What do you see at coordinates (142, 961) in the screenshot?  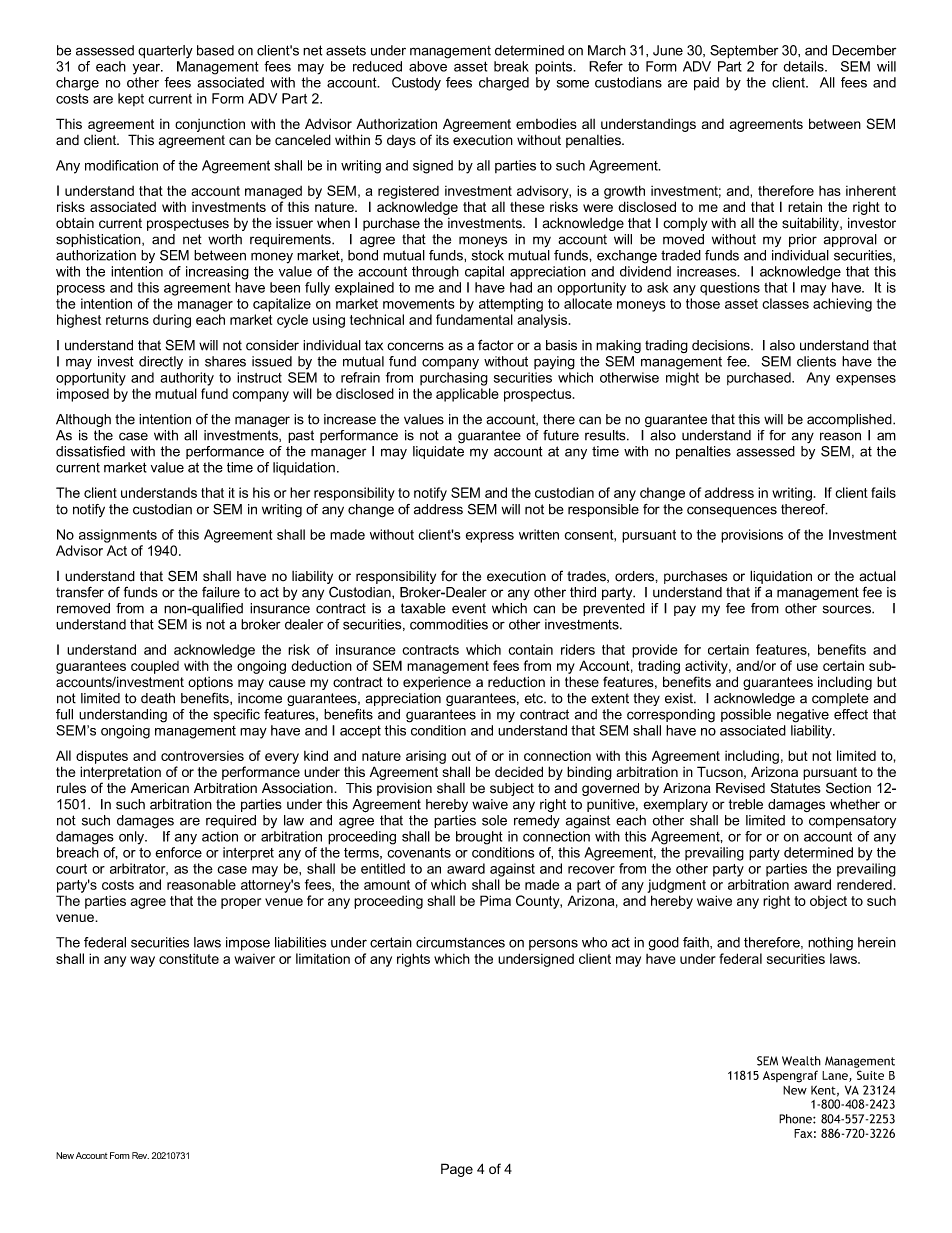 I see `way` at bounding box center [142, 961].
